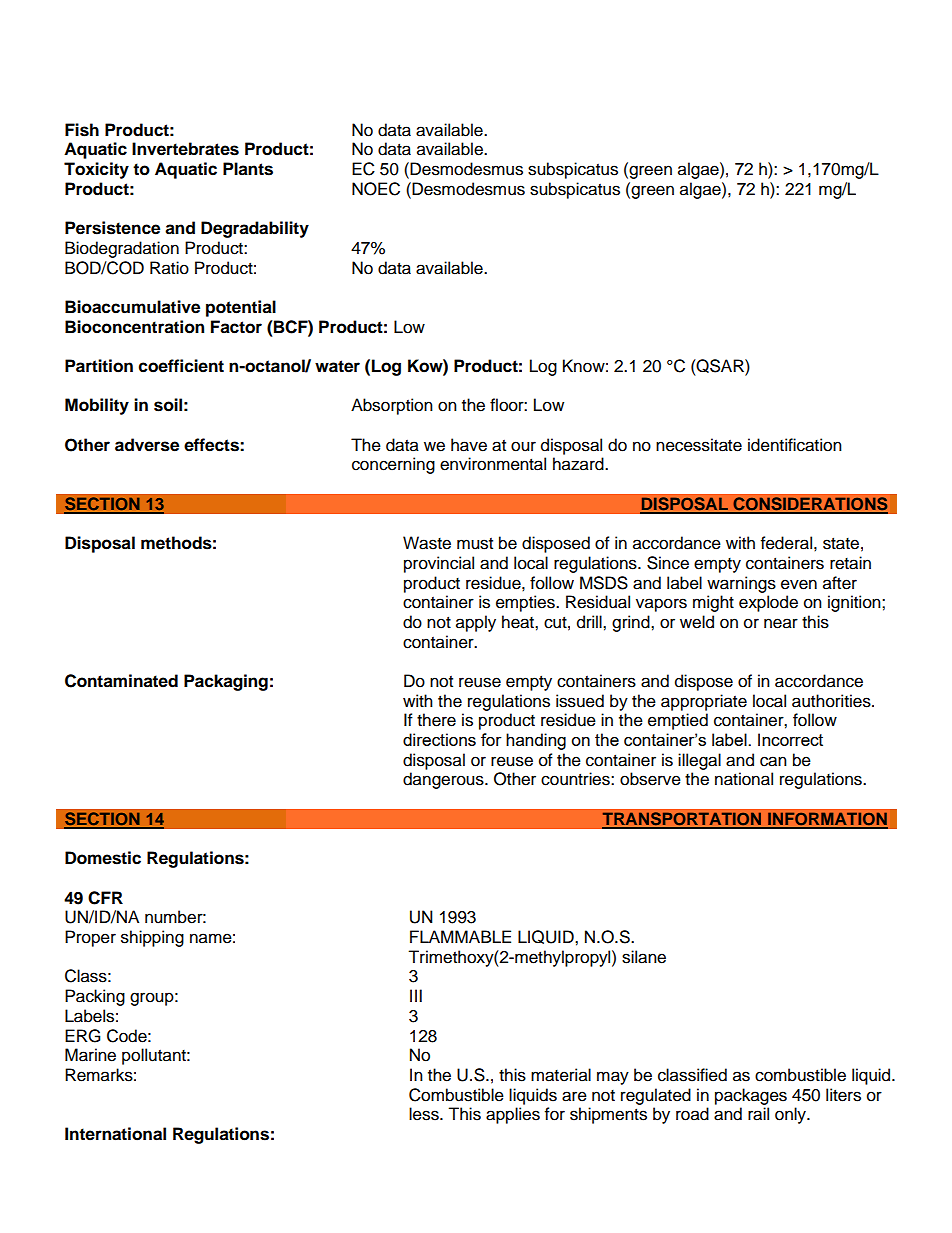 This image has width=952, height=1233. I want to click on dangerous, so click(444, 780).
